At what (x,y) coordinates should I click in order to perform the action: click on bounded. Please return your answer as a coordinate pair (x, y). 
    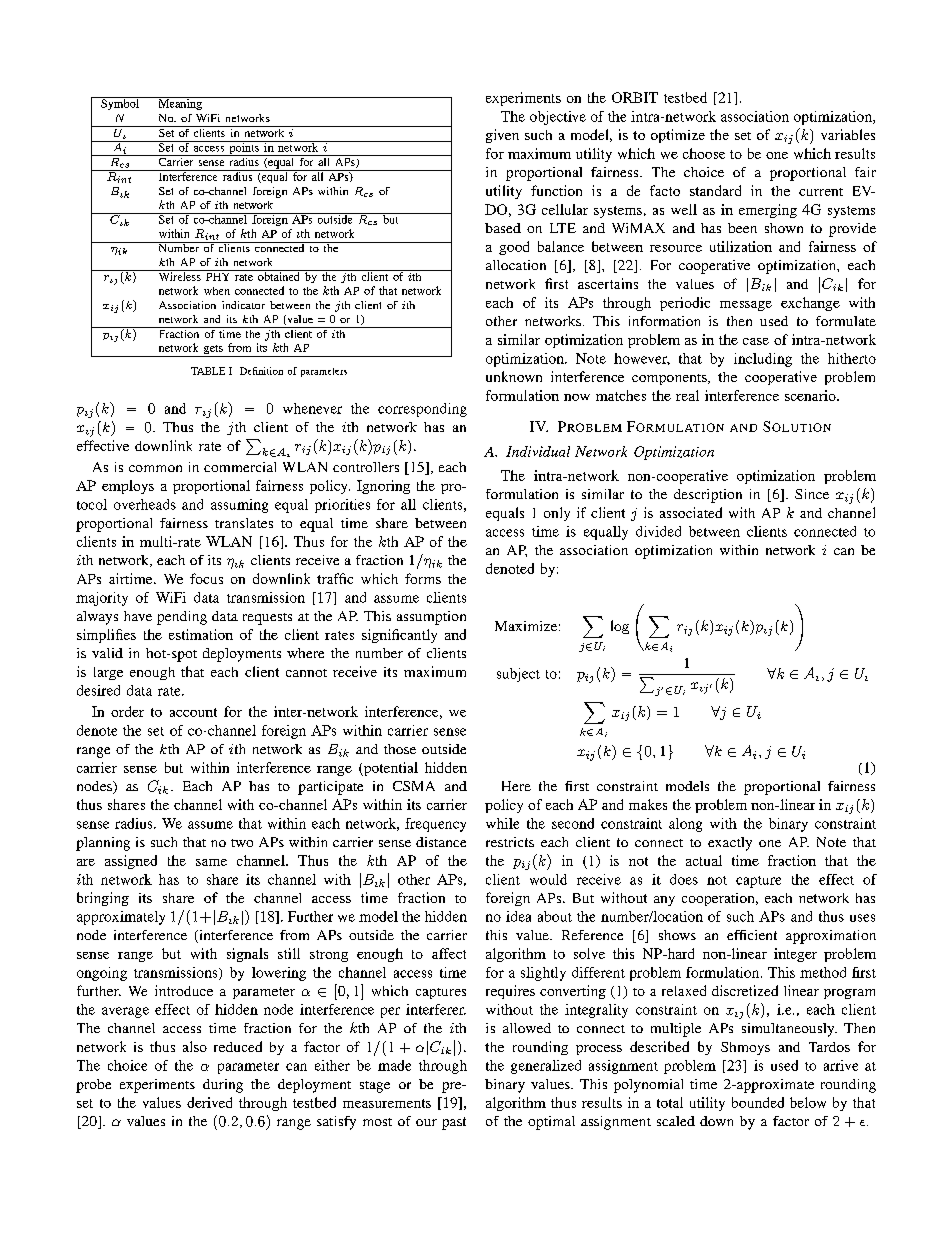
    Looking at the image, I should click on (758, 1102).
